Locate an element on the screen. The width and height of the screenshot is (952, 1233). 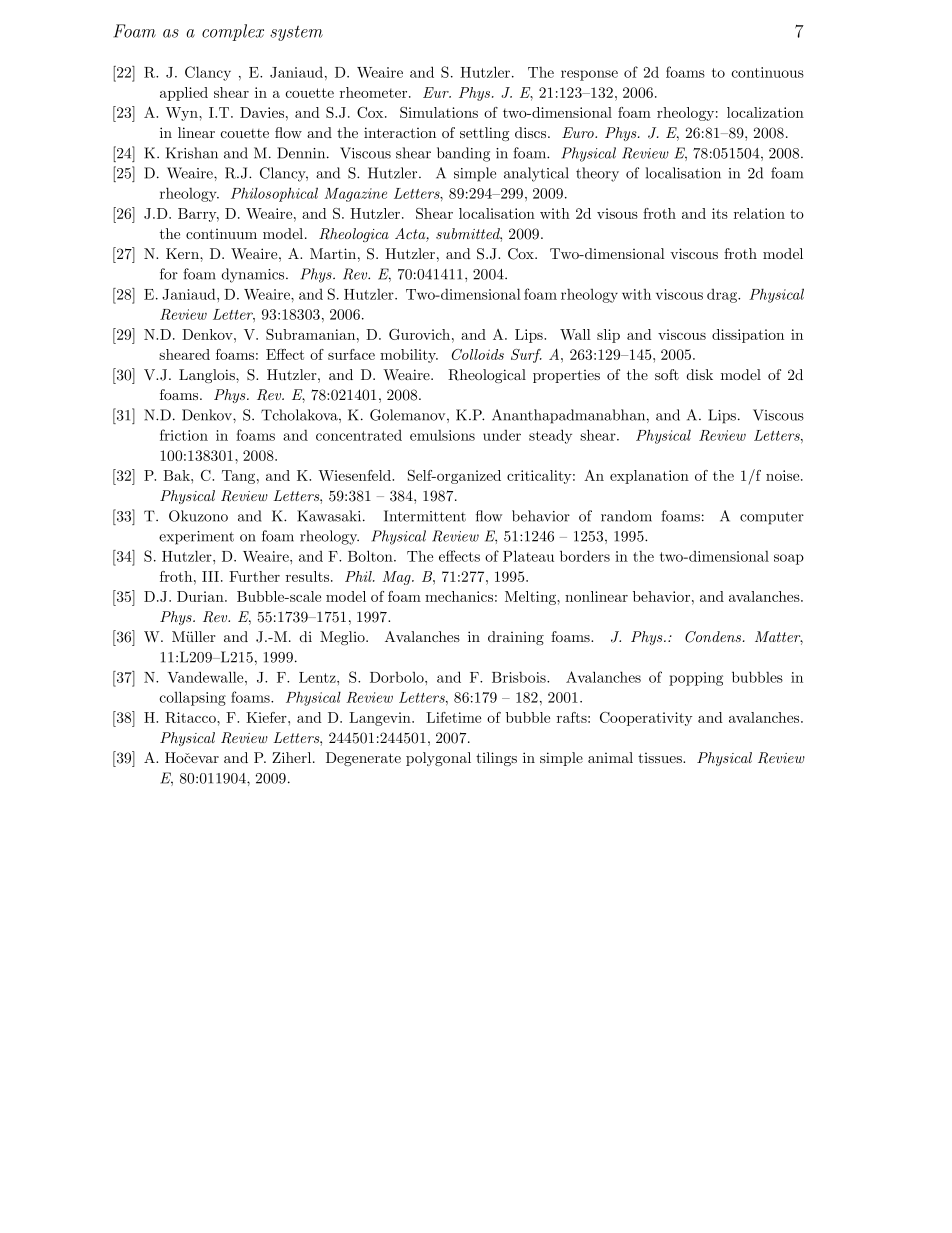
complex is located at coordinates (233, 32).
